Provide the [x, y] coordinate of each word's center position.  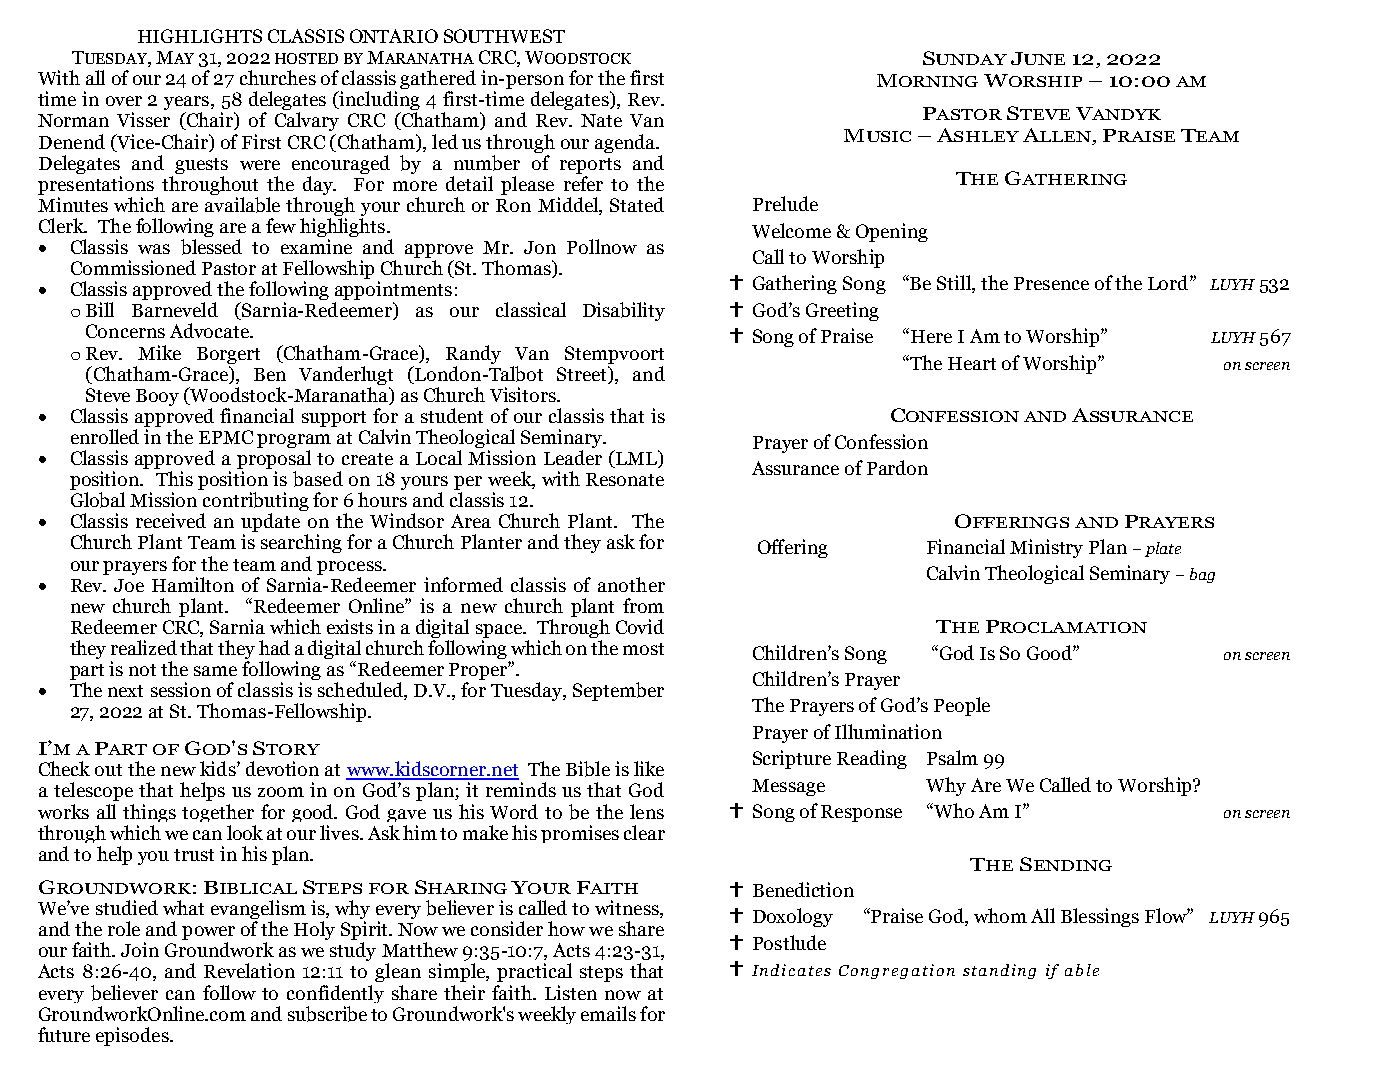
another [631, 584]
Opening [892, 232]
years [186, 104]
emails [608, 1013]
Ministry [1046, 548]
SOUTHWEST [504, 36]
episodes [133, 1036]
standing [999, 971]
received [171, 520]
